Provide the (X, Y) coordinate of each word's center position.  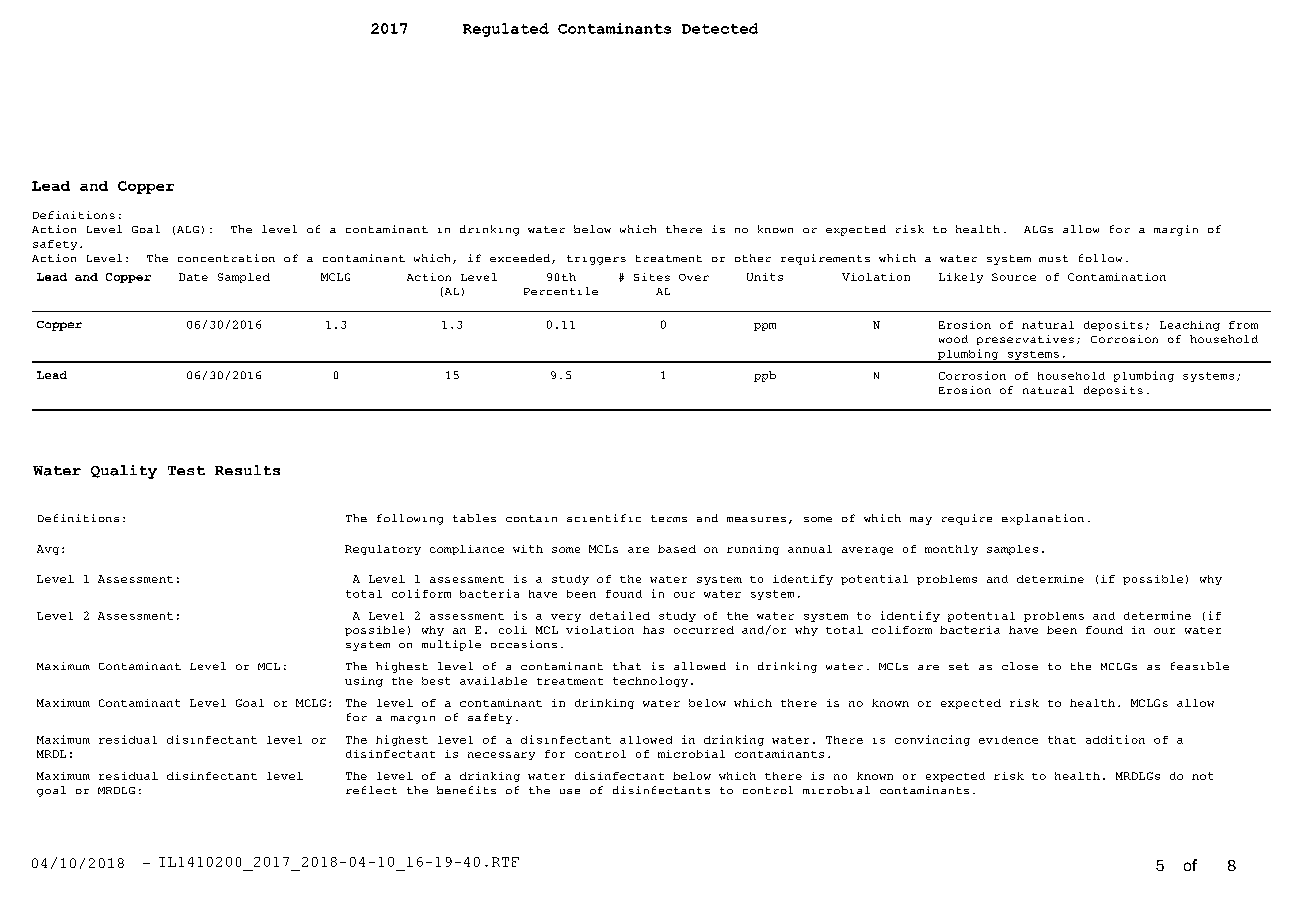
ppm (765, 327)
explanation (1043, 519)
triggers (596, 260)
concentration (226, 258)
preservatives (1025, 340)
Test (186, 470)
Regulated (506, 30)
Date (193, 277)
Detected (720, 28)
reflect (371, 790)
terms (669, 518)
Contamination (1117, 277)
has (653, 630)
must (1053, 258)
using (364, 682)
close (1020, 666)
